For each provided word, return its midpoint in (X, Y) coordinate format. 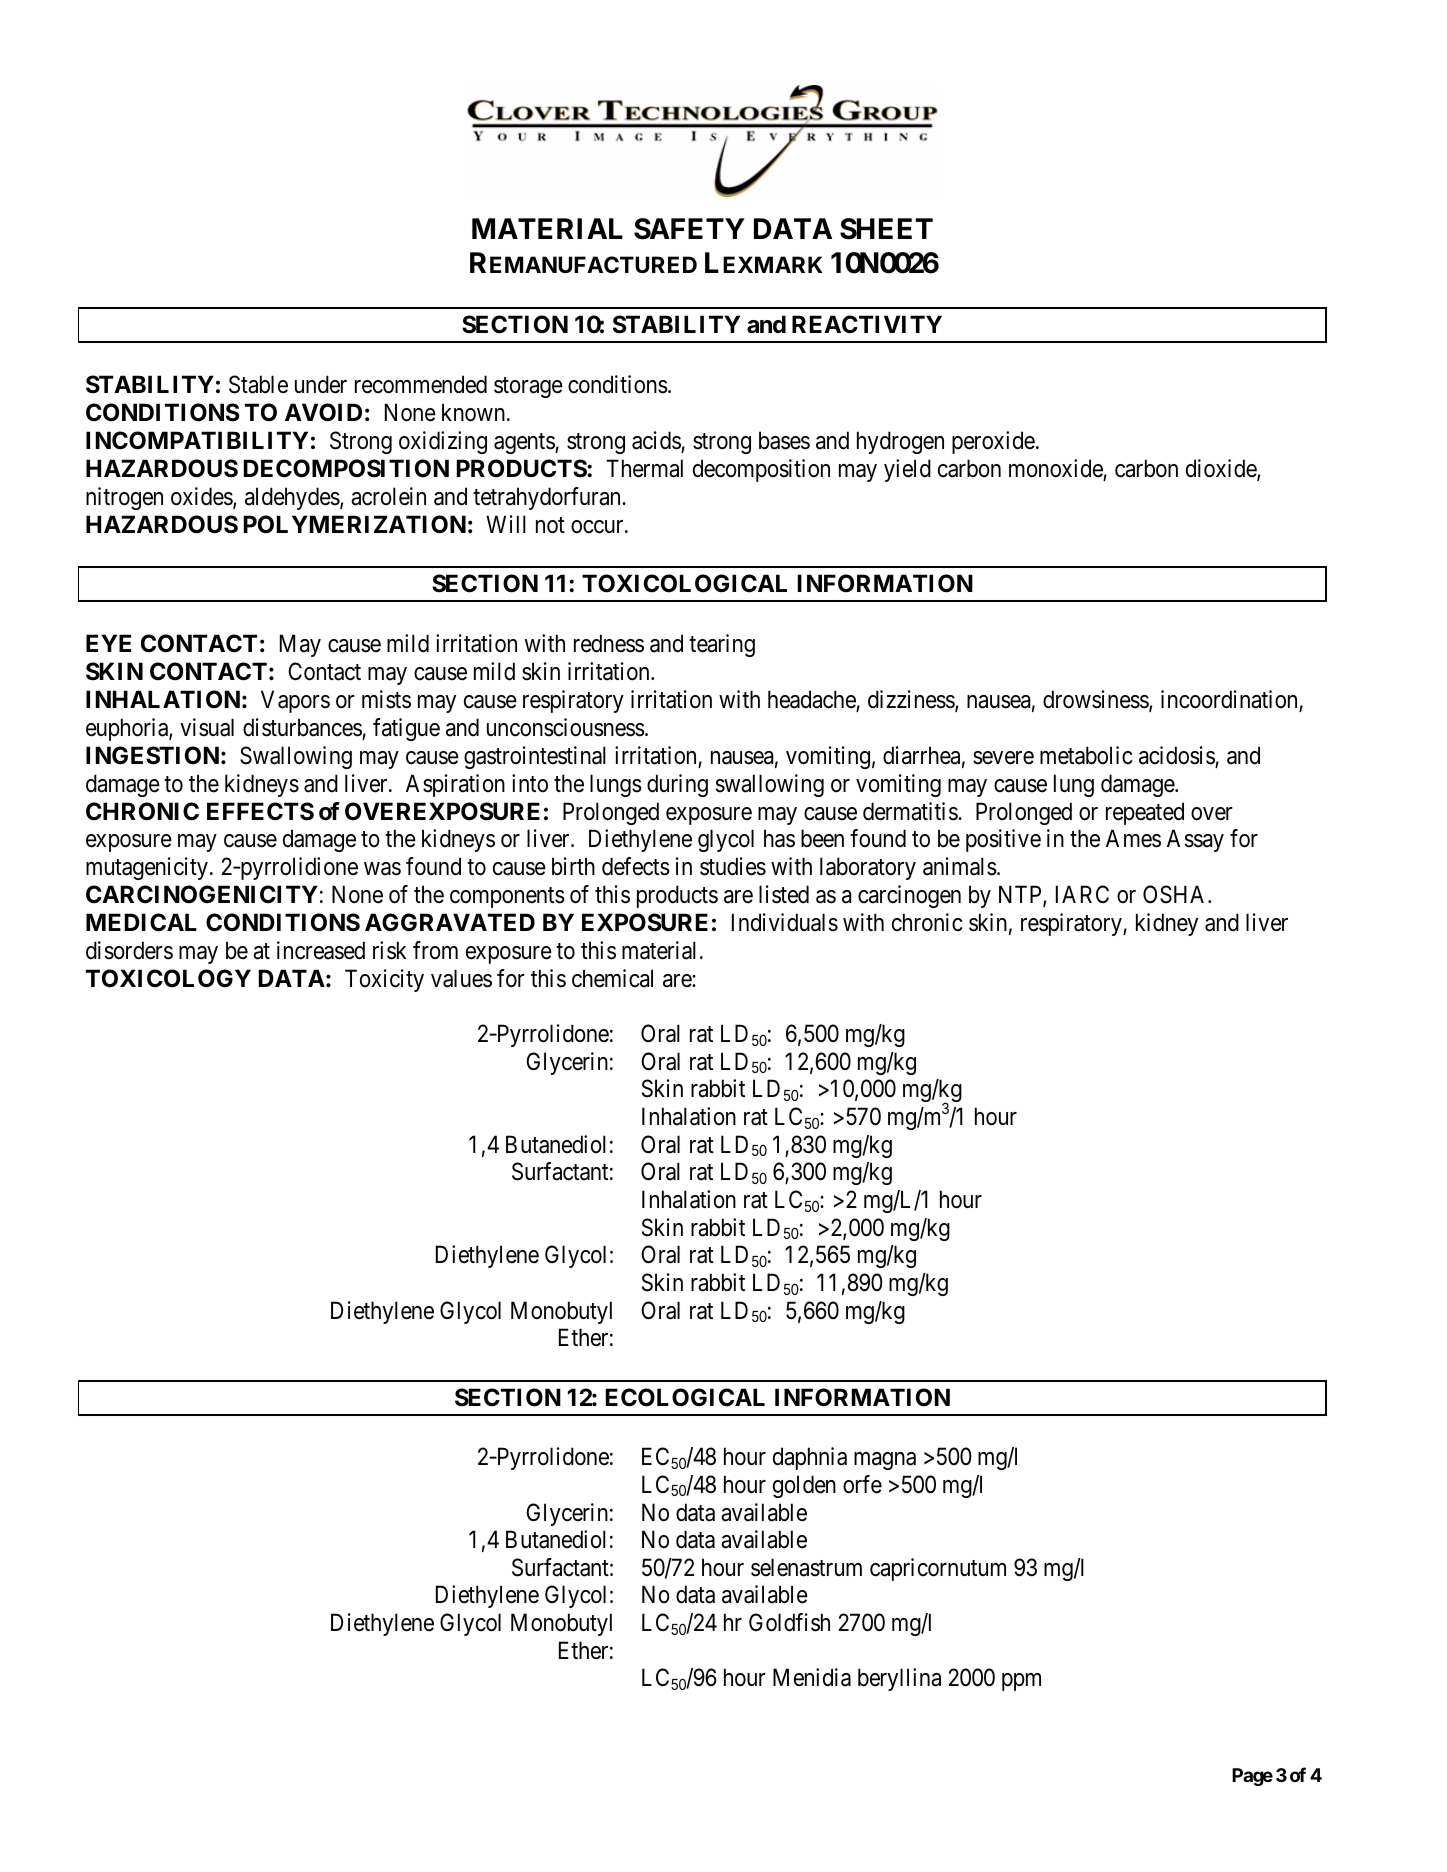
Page (1252, 1777)
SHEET (886, 229)
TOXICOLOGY (168, 978)
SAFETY (689, 229)
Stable (258, 384)
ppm (1021, 1682)
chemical (612, 978)
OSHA (1176, 894)
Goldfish (789, 1622)
